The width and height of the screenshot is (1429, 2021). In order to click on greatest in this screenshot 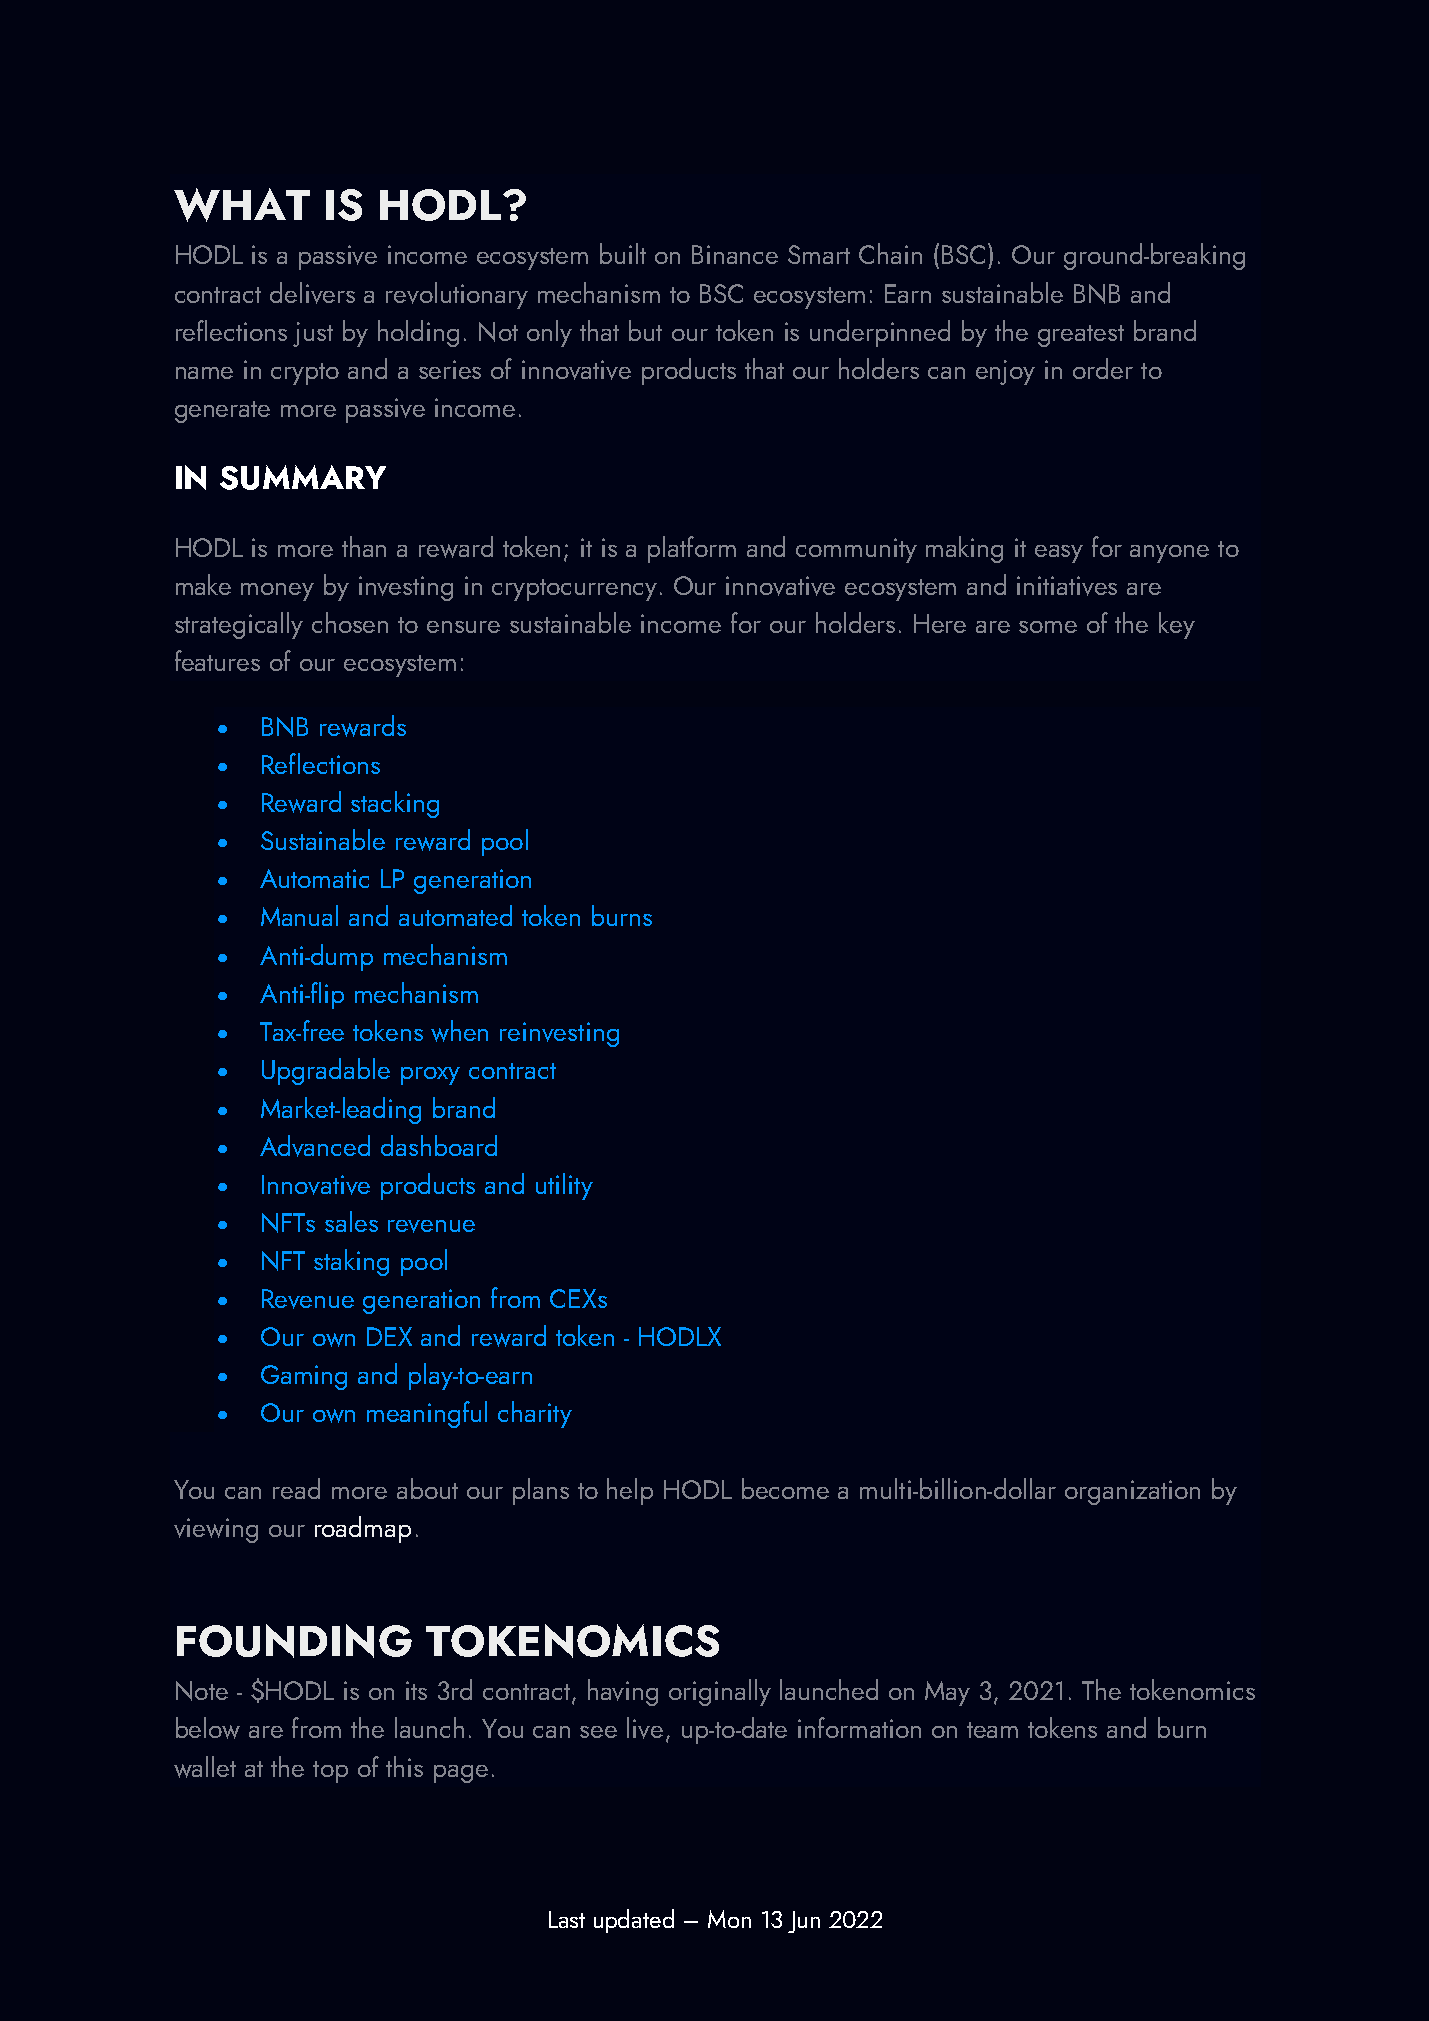, I will do `click(1081, 336)`.
